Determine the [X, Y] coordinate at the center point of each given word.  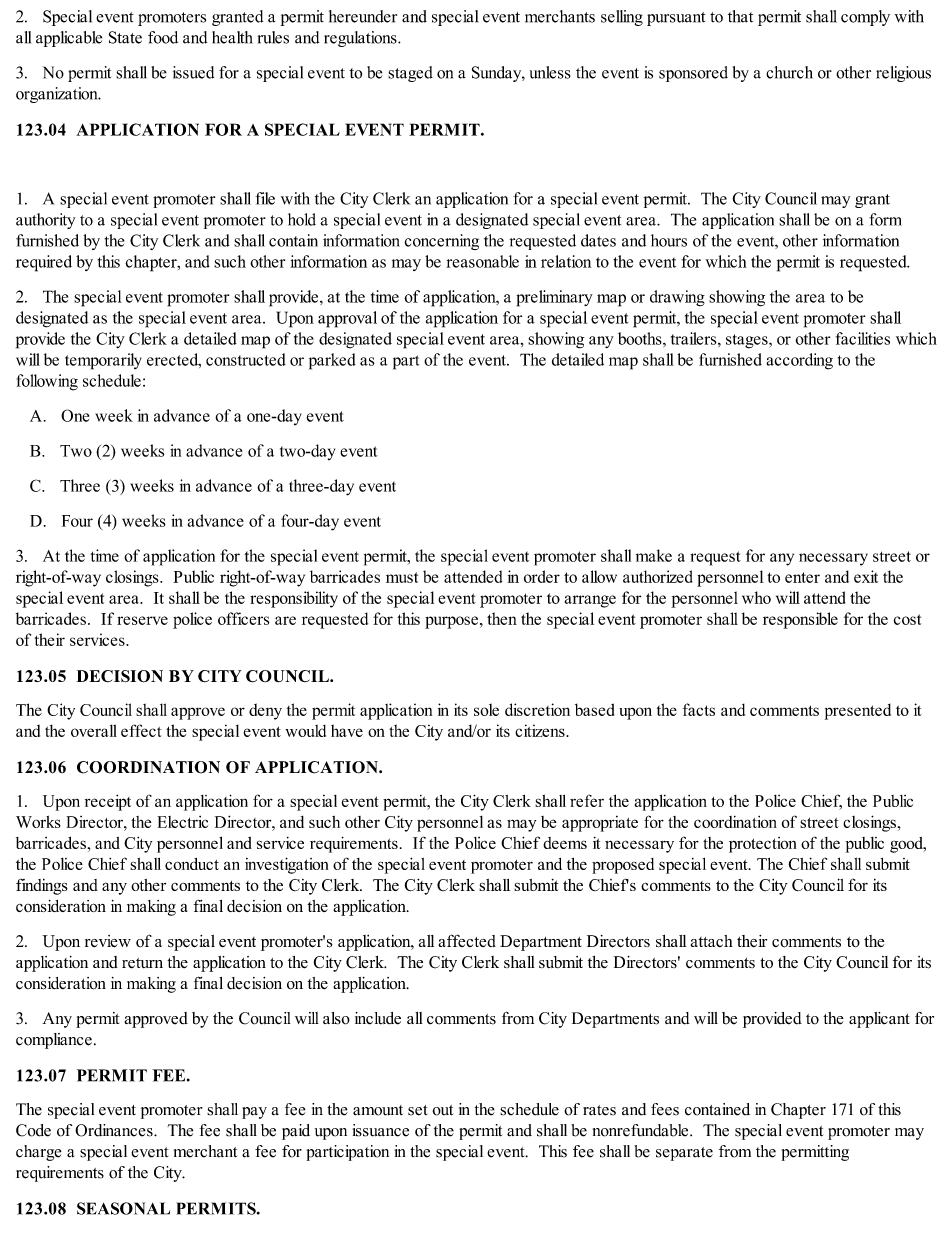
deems [565, 843]
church [789, 72]
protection [762, 845]
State [125, 37]
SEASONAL [123, 1208]
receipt [108, 803]
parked [332, 361]
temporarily [103, 361]
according [799, 361]
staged [410, 74]
